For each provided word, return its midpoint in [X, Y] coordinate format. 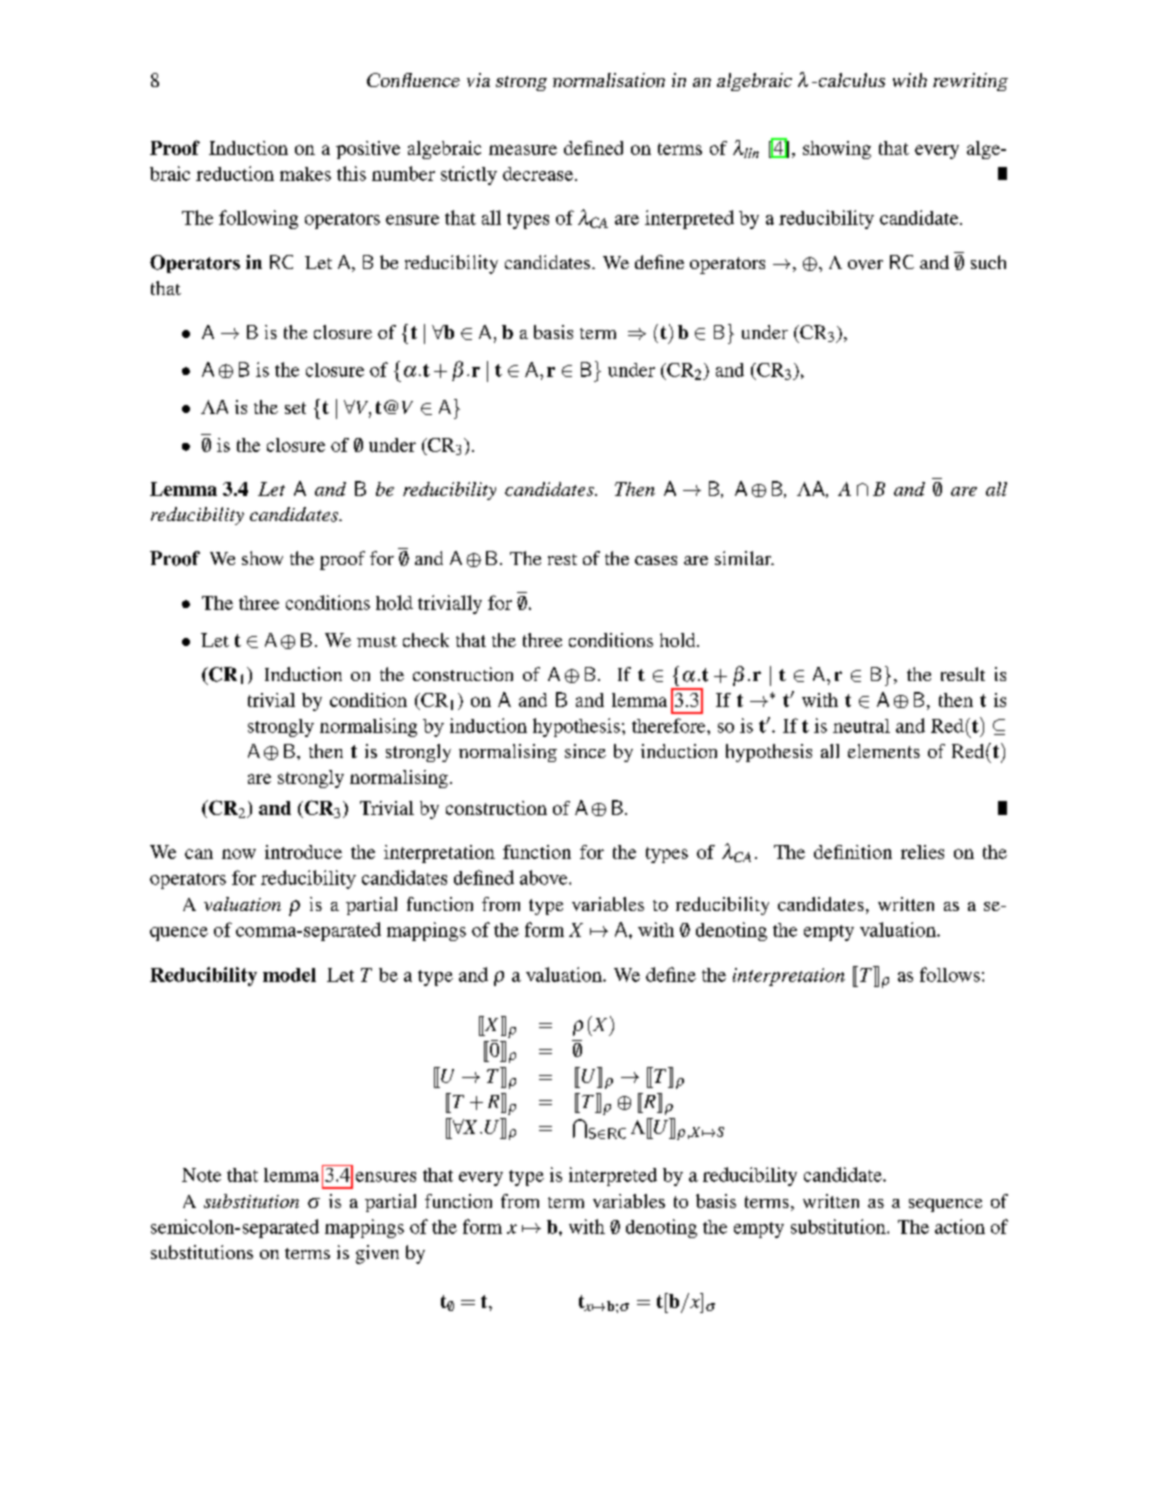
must [377, 641]
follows [950, 974]
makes [305, 174]
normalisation [609, 80]
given [377, 1254]
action [960, 1226]
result [963, 674]
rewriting [970, 82]
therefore [670, 725]
